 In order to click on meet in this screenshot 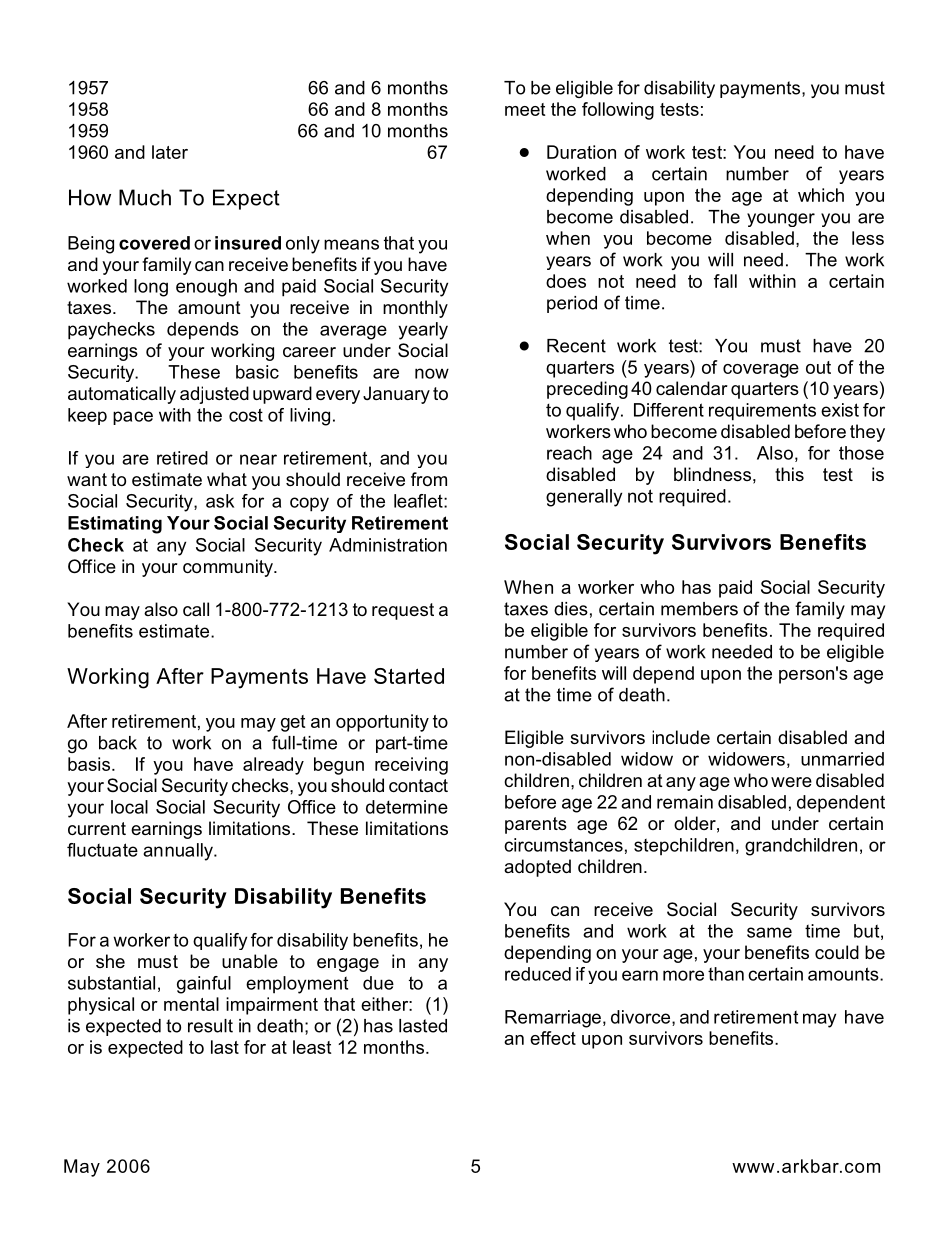, I will do `click(525, 109)`.
